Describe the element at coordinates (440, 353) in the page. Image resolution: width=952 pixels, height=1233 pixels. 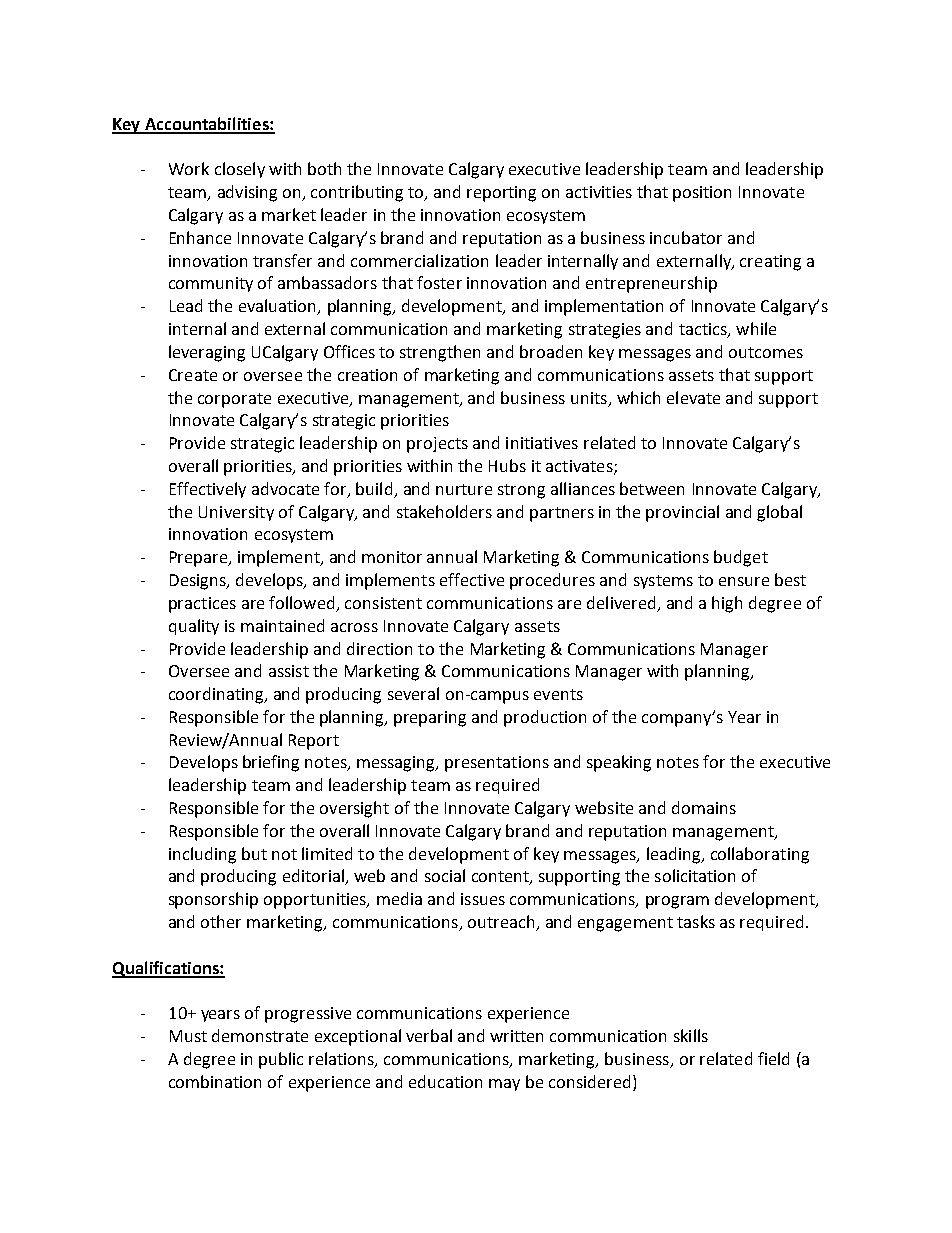
I see `strengthen` at that location.
